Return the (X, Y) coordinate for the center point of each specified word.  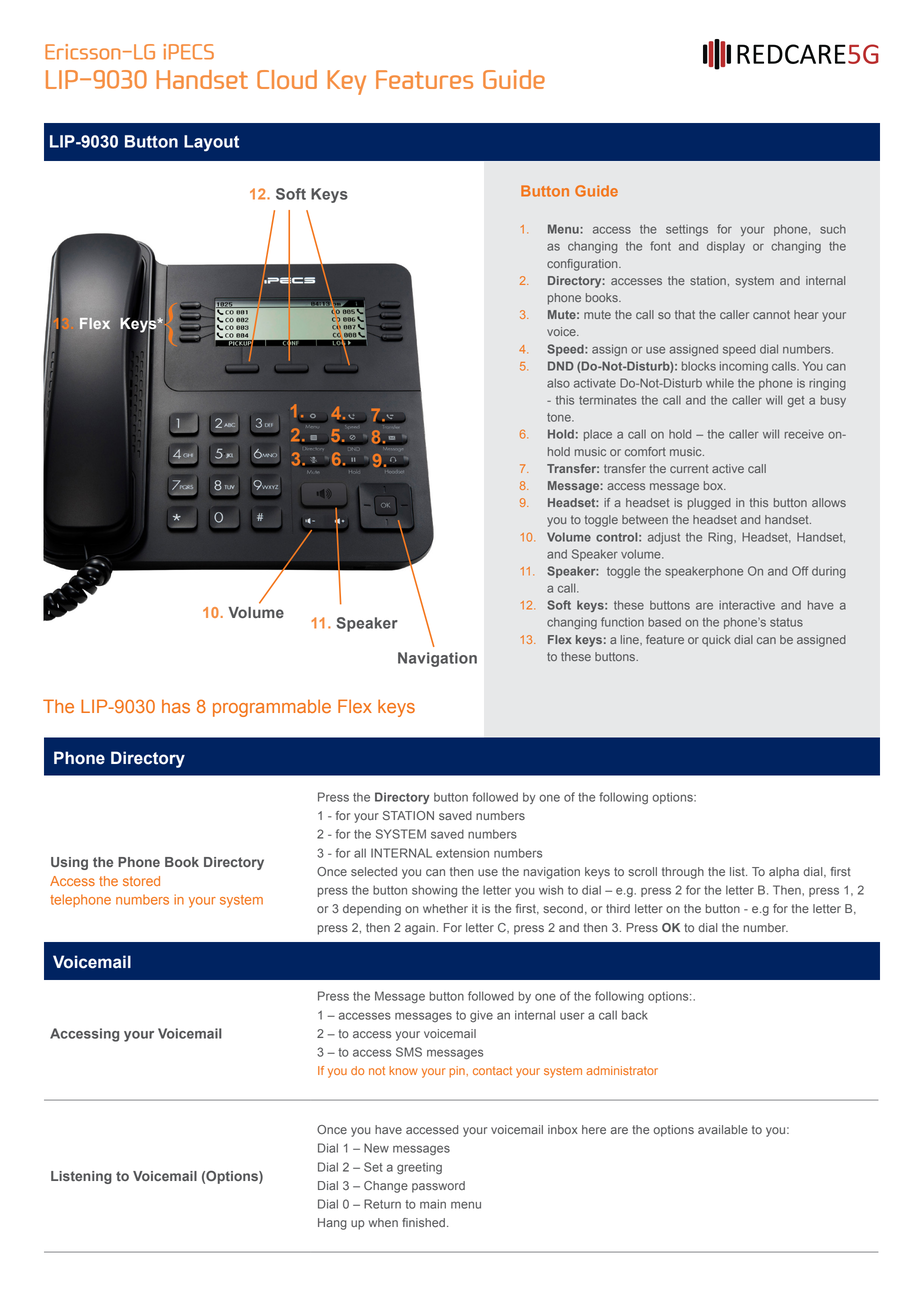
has (176, 706)
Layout (211, 143)
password (438, 1187)
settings (687, 230)
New (376, 1148)
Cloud (287, 79)
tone (560, 417)
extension (462, 853)
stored (141, 881)
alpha (784, 873)
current (689, 468)
